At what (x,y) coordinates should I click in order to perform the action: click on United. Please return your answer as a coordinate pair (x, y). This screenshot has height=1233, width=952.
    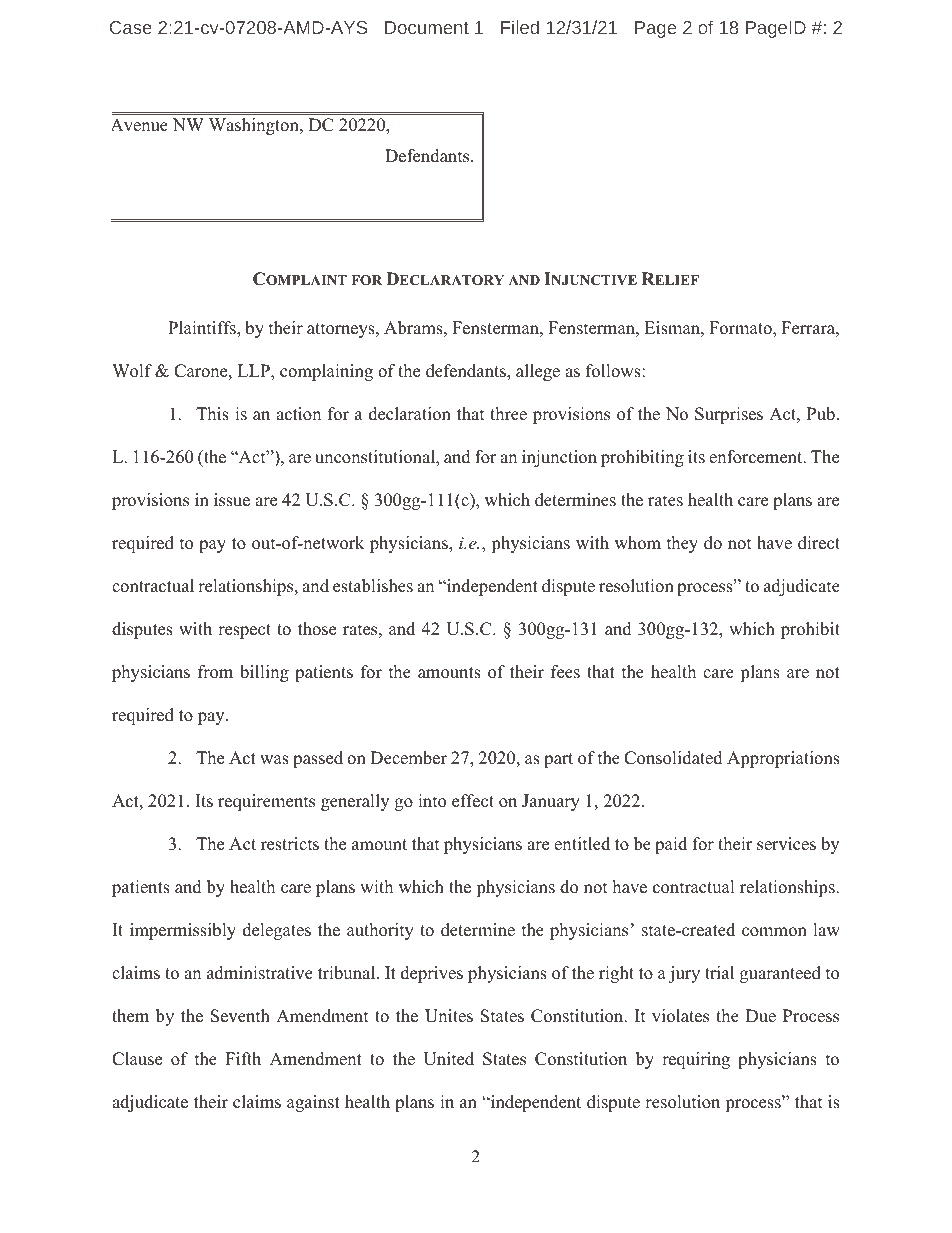
    Looking at the image, I should click on (448, 1059).
